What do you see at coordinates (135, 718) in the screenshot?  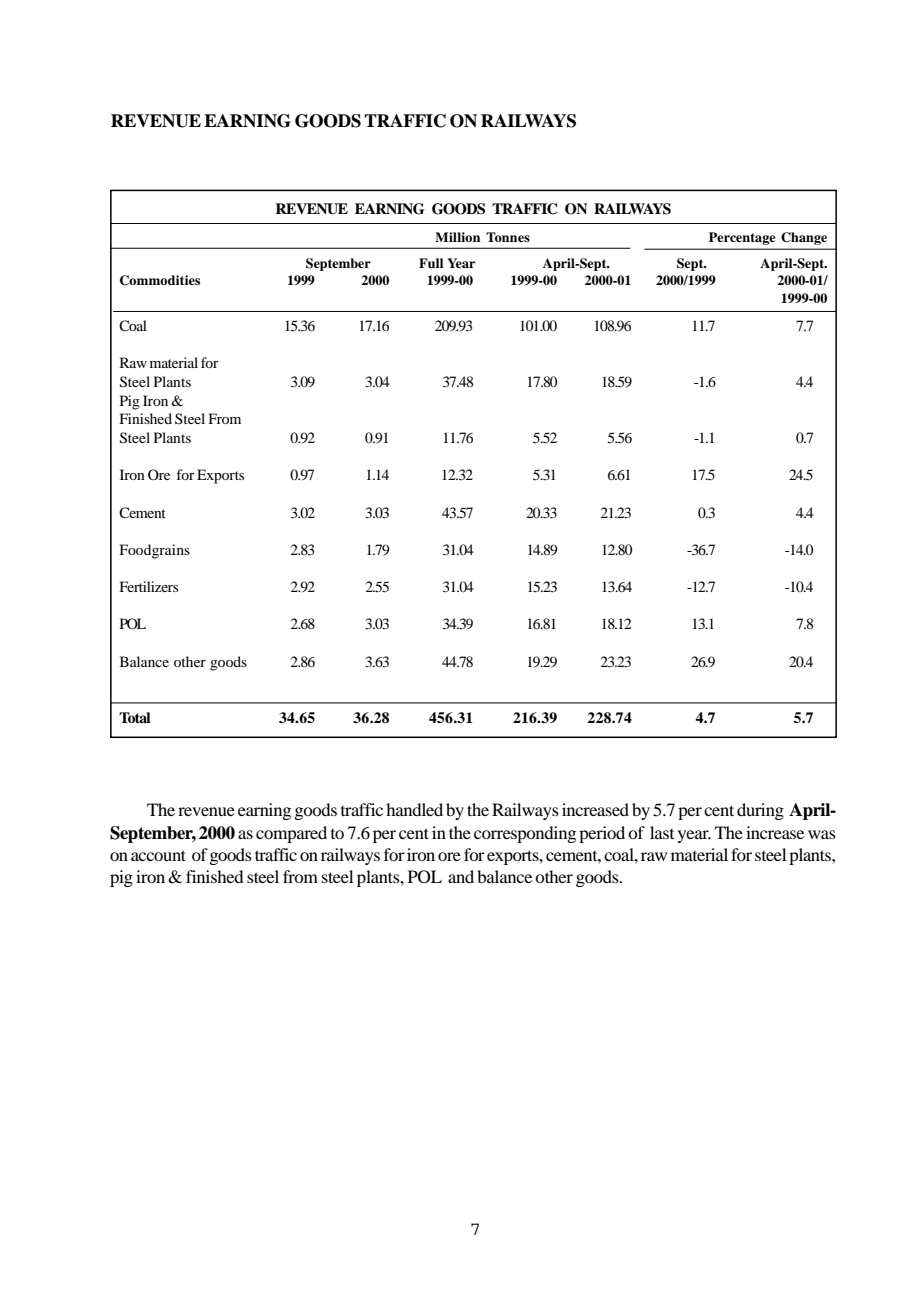 I see `Total` at bounding box center [135, 718].
